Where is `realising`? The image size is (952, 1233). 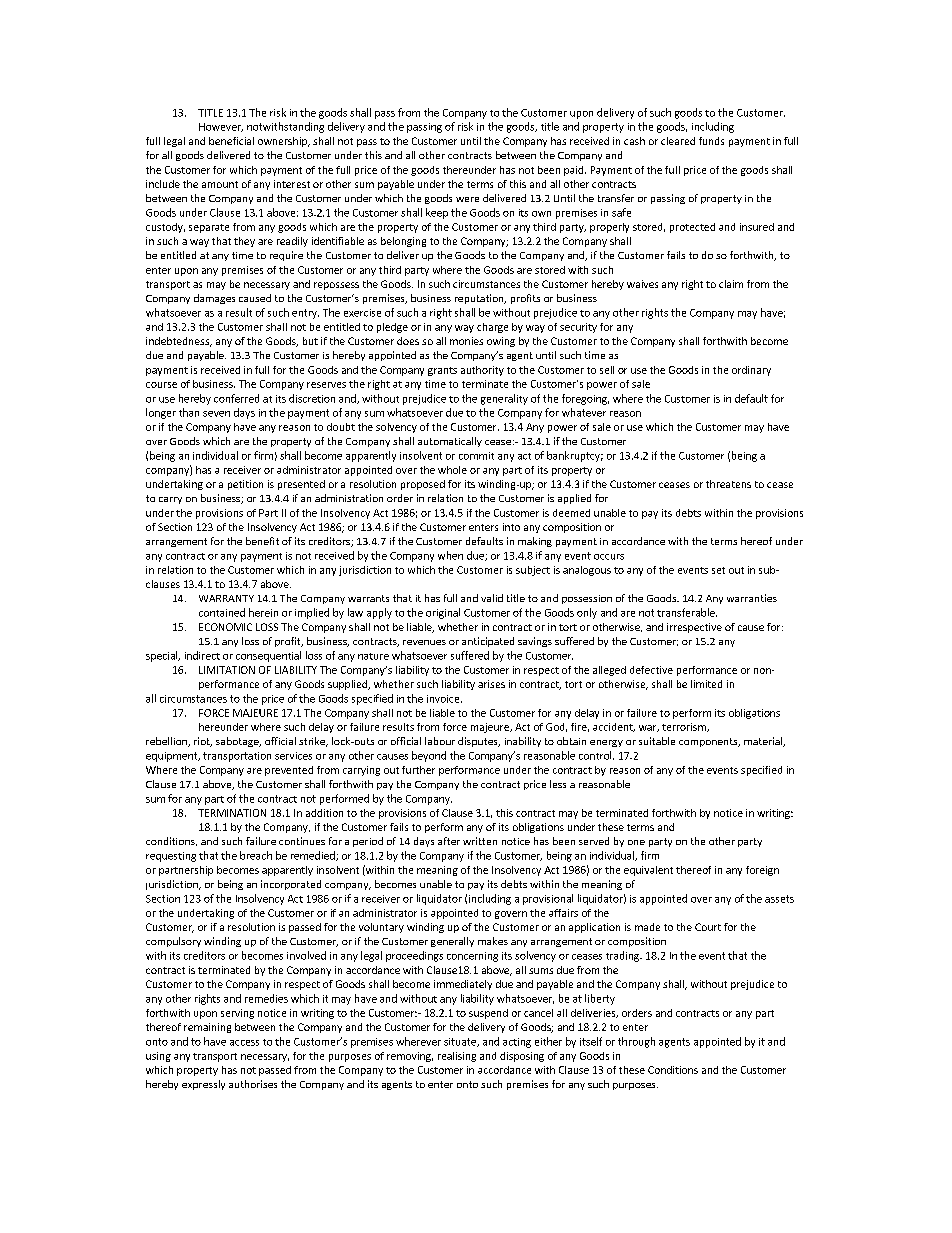
realising is located at coordinates (457, 1057).
